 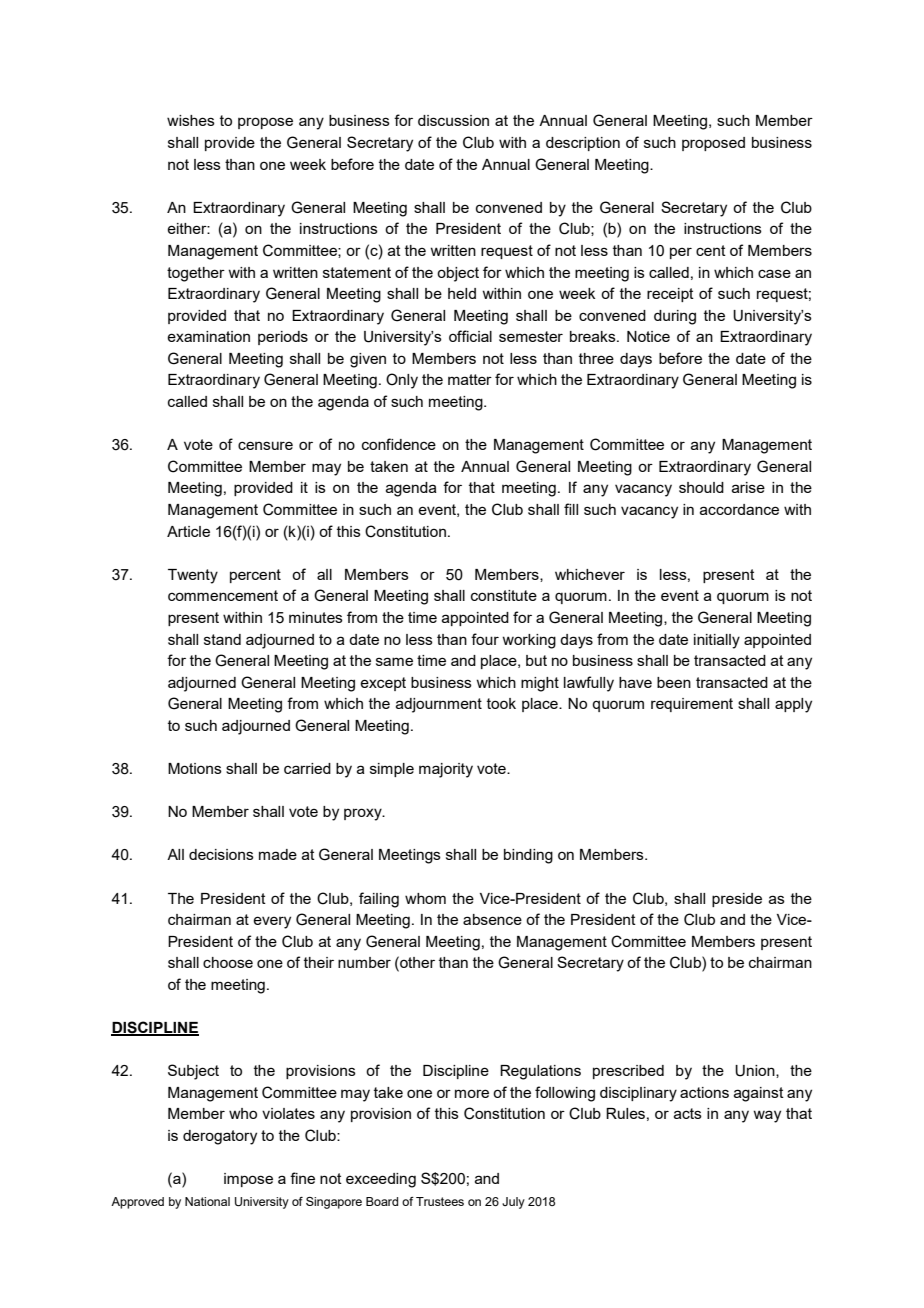 I want to click on wishes, so click(x=191, y=120).
